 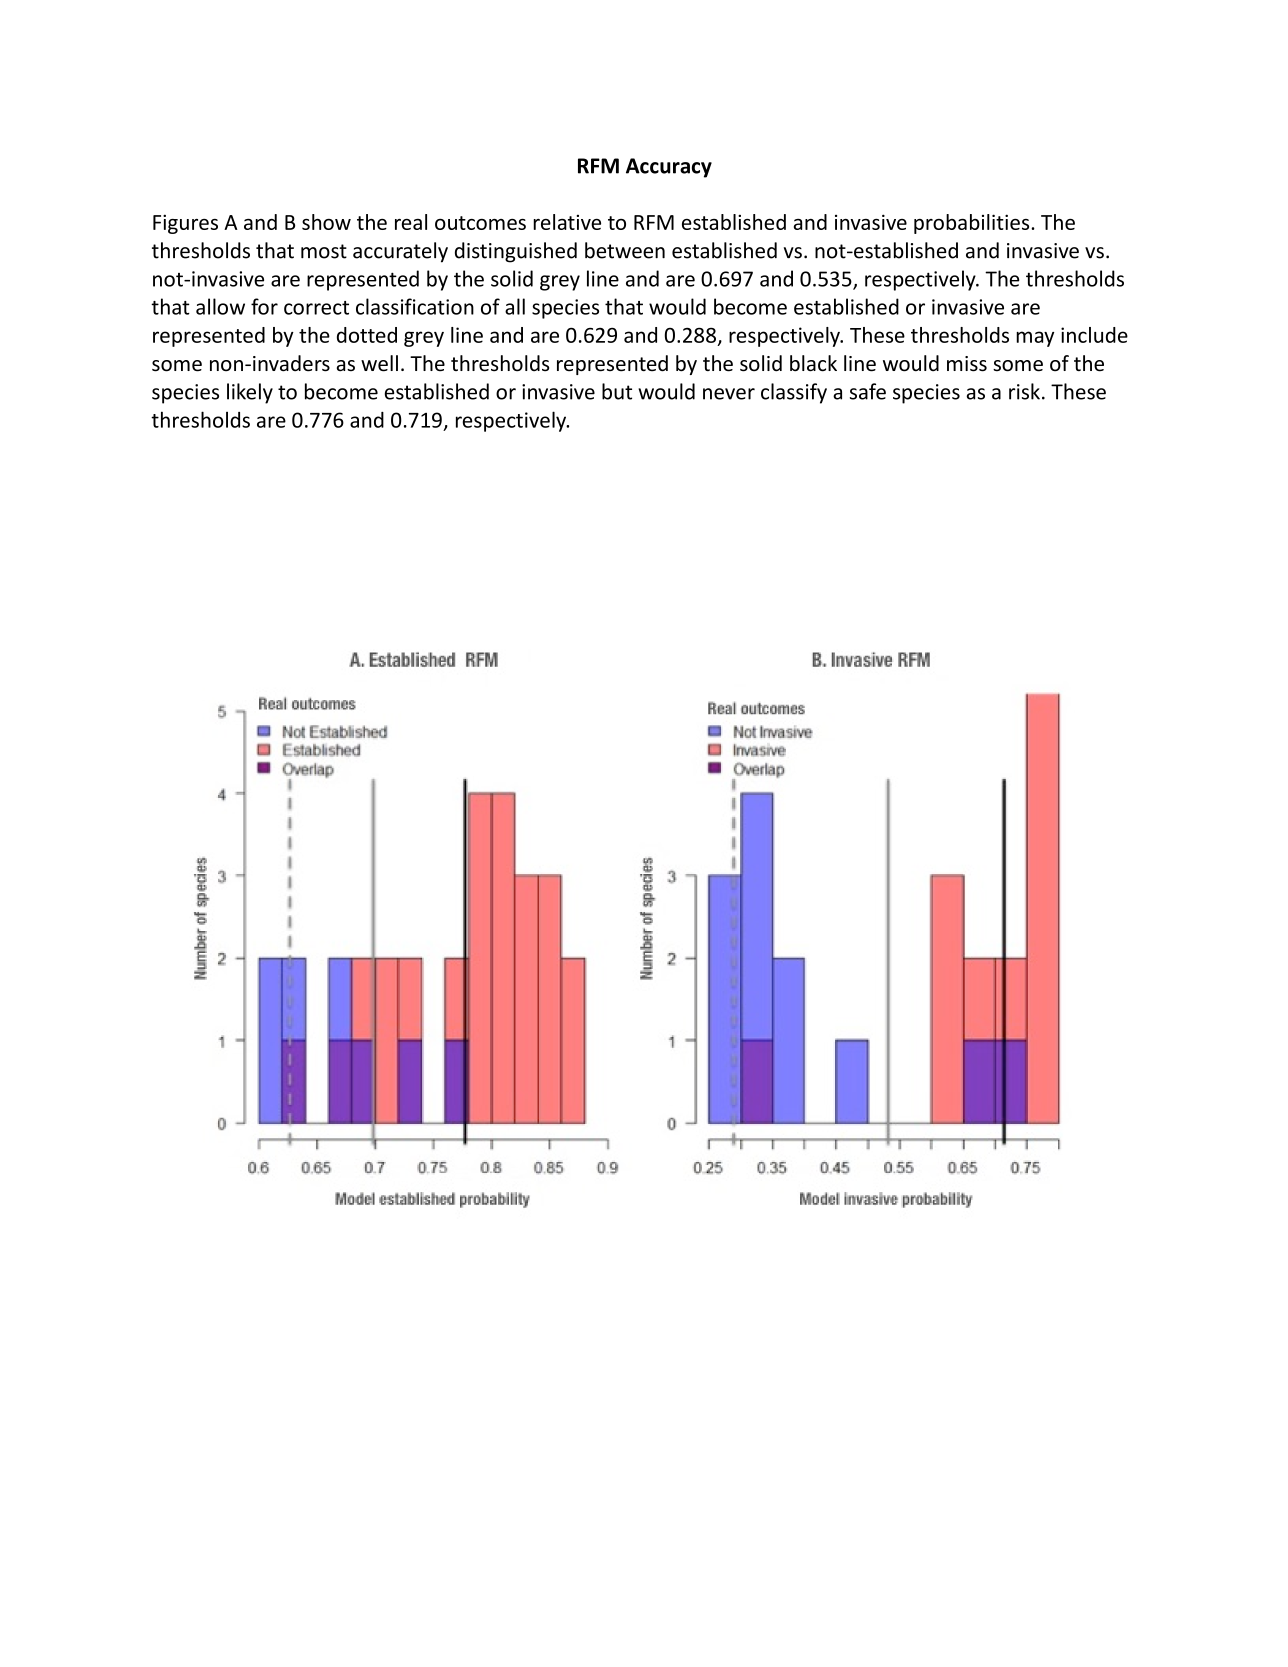 I want to click on Accuracy, so click(x=669, y=168).
